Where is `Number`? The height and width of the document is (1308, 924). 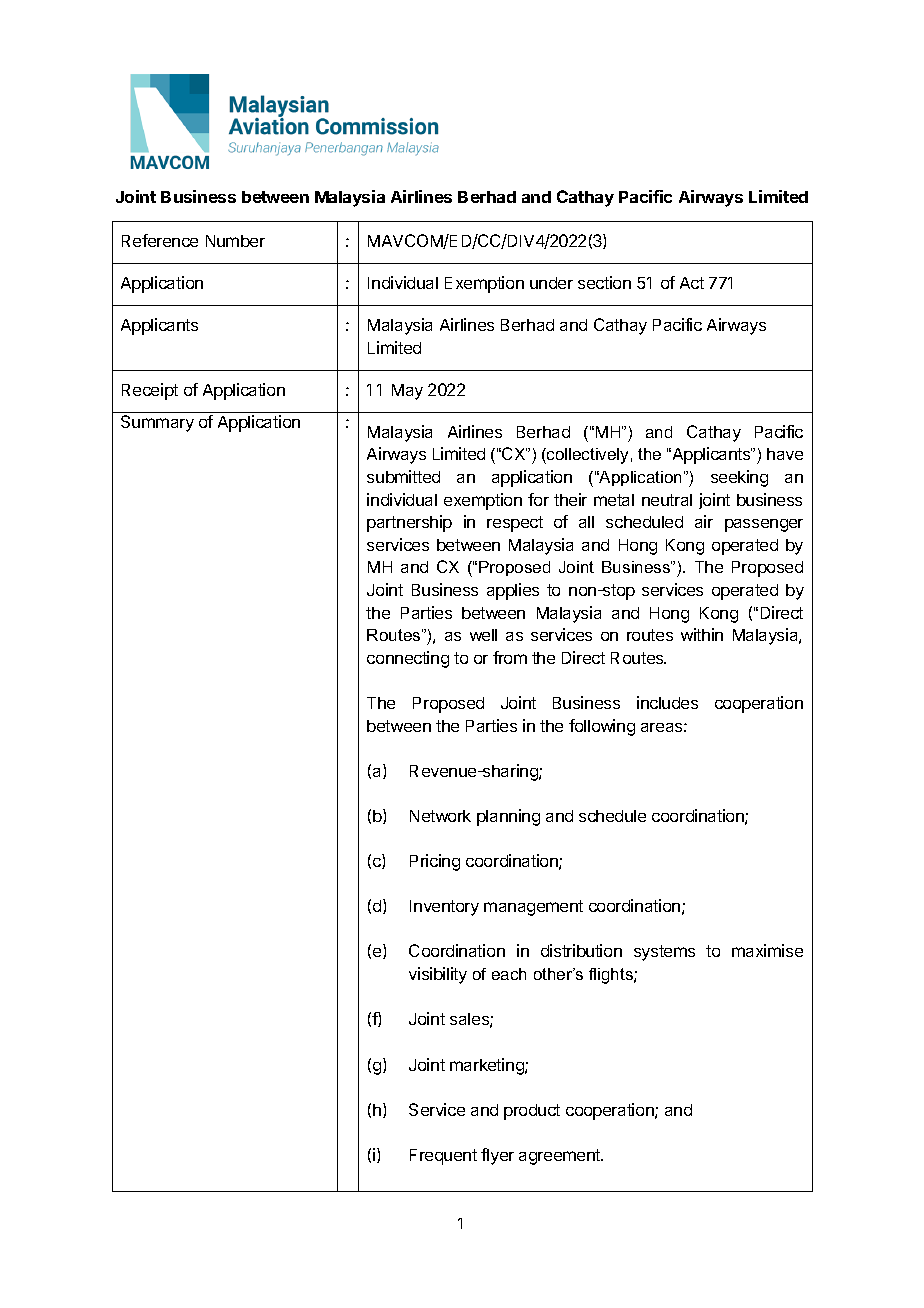
Number is located at coordinates (235, 241).
